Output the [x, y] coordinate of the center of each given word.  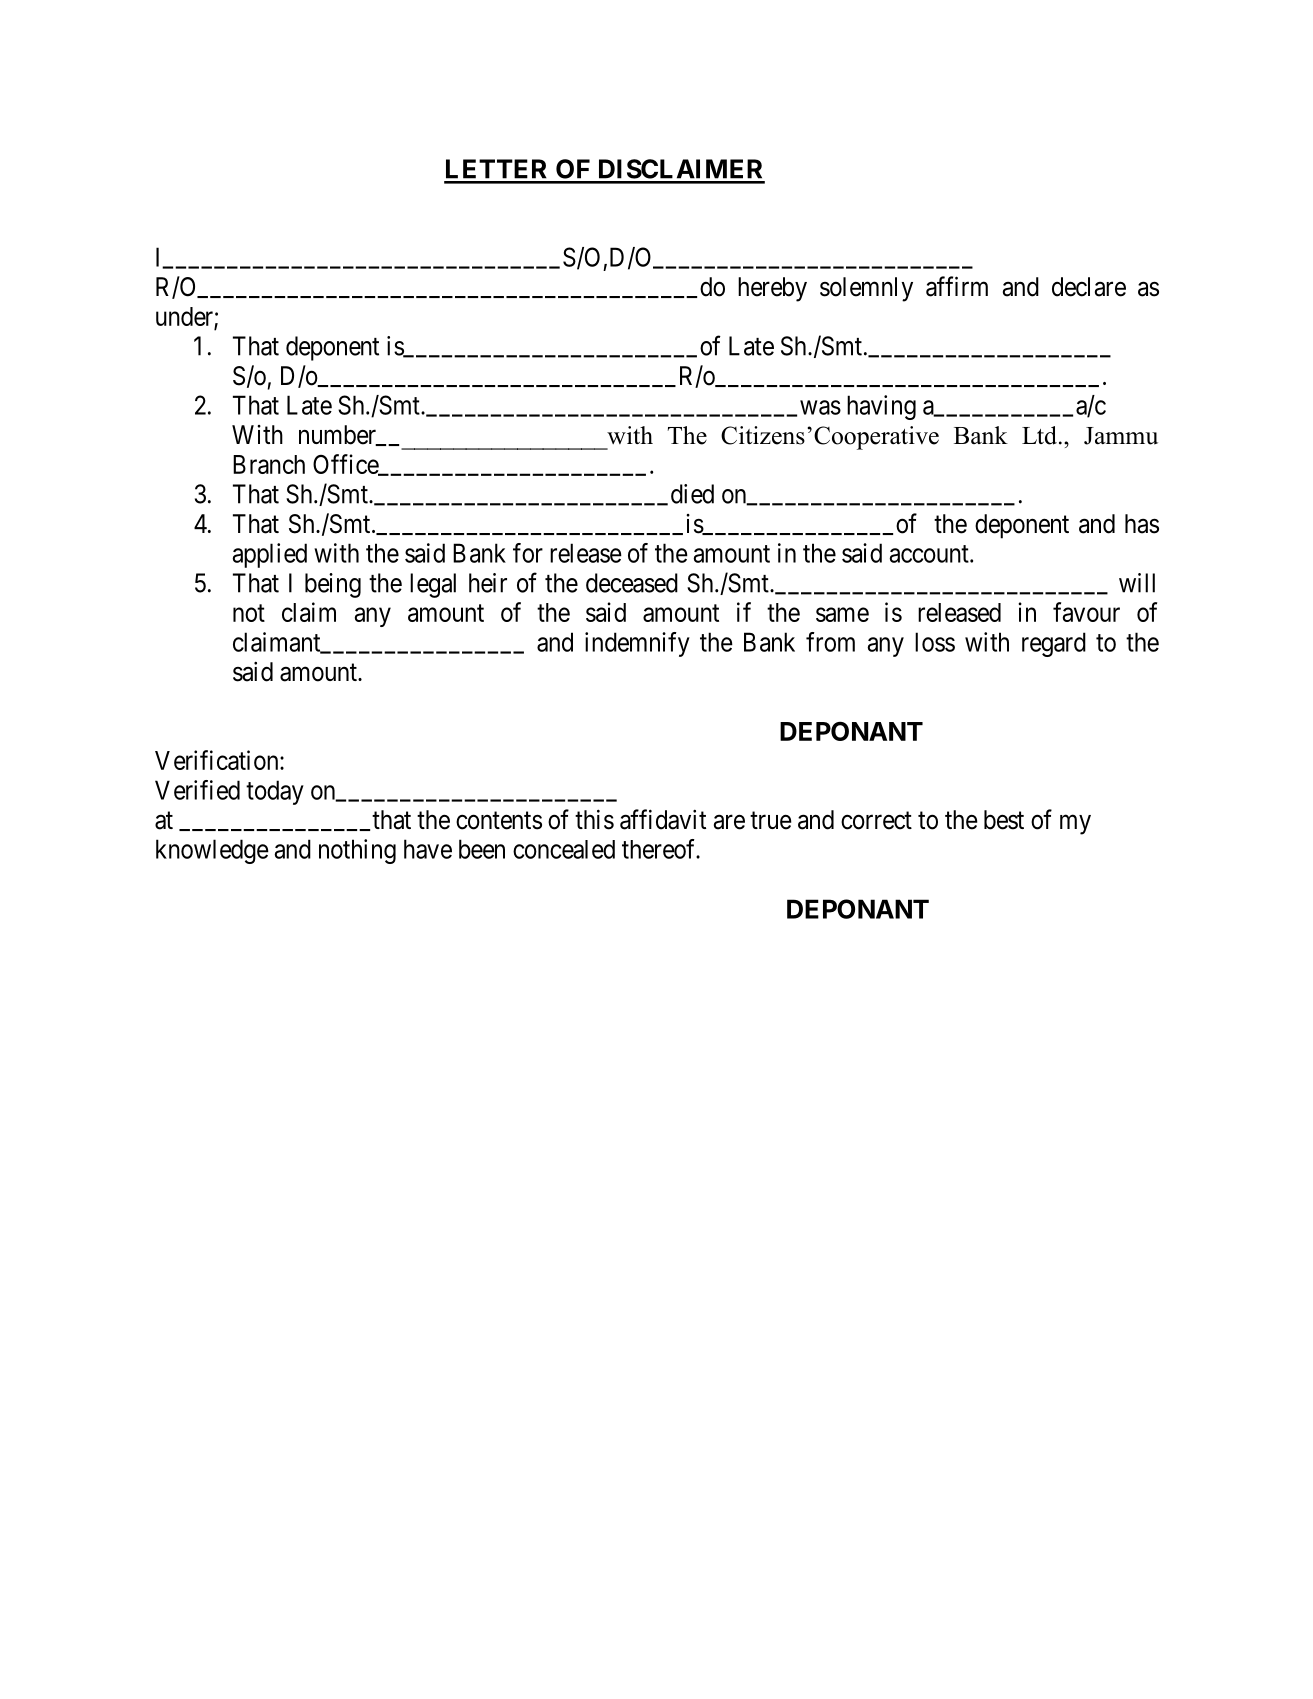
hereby [772, 289]
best [1004, 820]
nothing [357, 851]
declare [1089, 287]
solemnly [866, 289]
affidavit [663, 819]
